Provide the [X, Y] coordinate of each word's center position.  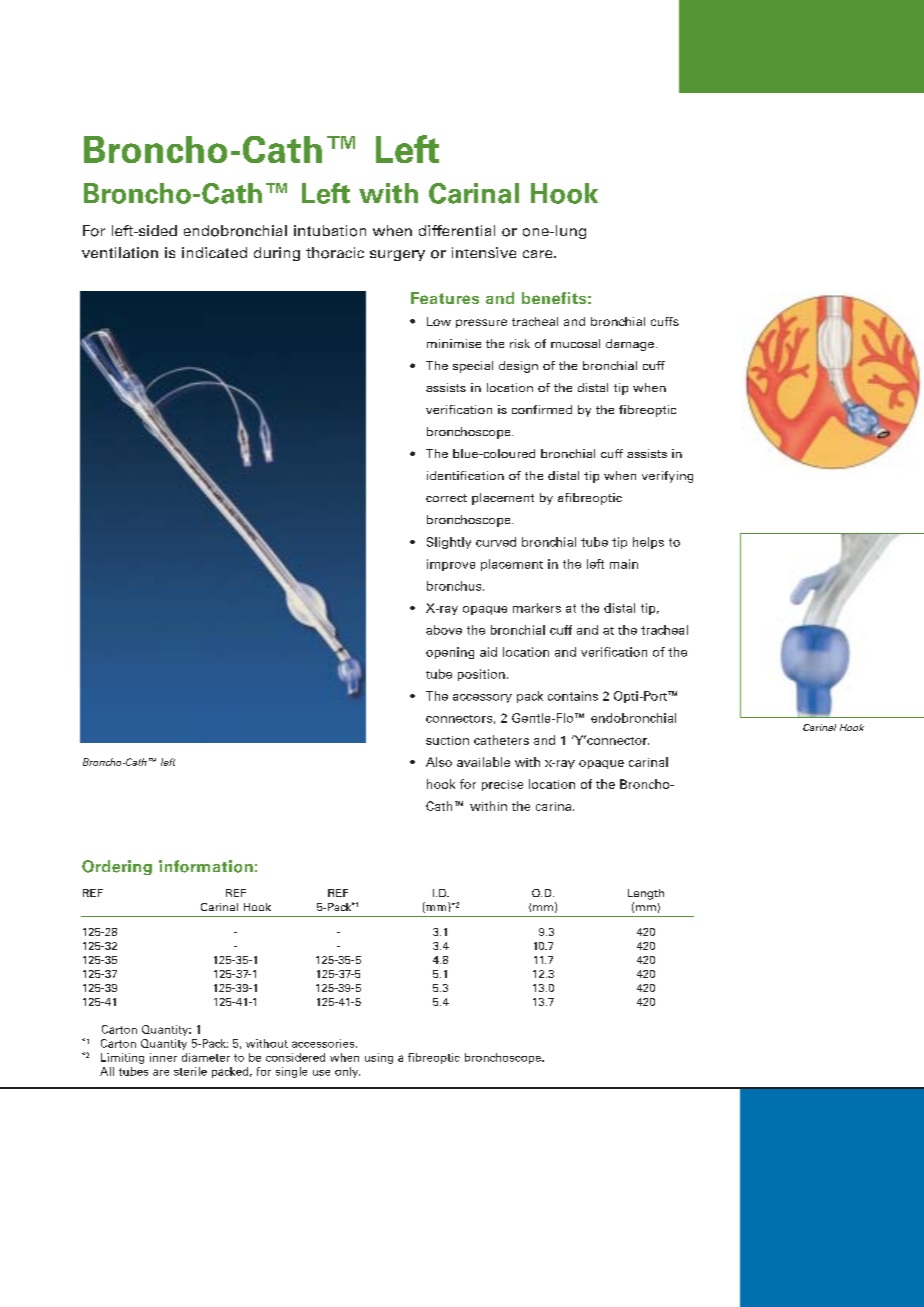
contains [573, 696]
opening [450, 653]
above [444, 630]
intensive [484, 252]
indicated [214, 252]
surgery [397, 255]
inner [163, 1057]
